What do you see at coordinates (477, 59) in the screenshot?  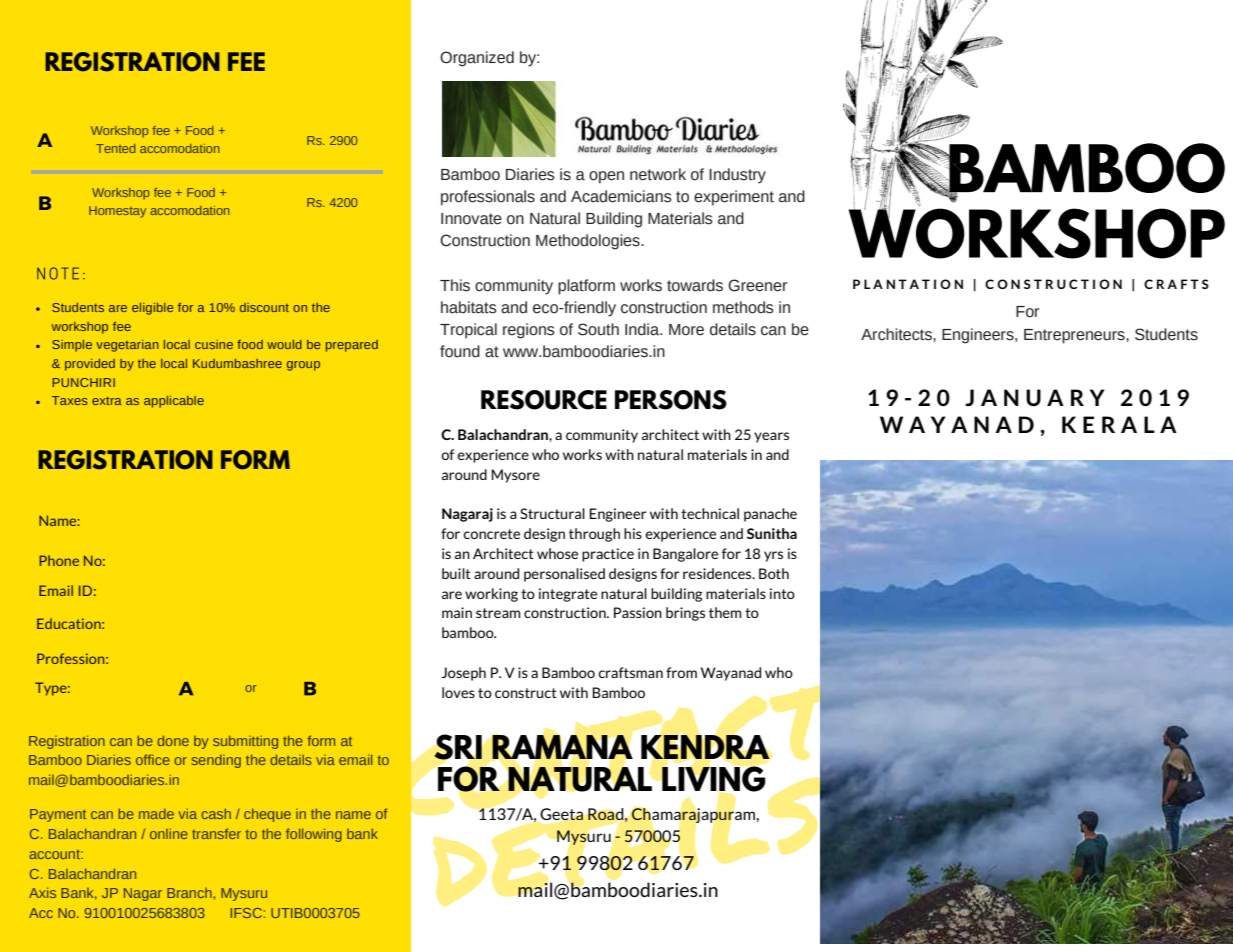 I see `Organized` at bounding box center [477, 59].
